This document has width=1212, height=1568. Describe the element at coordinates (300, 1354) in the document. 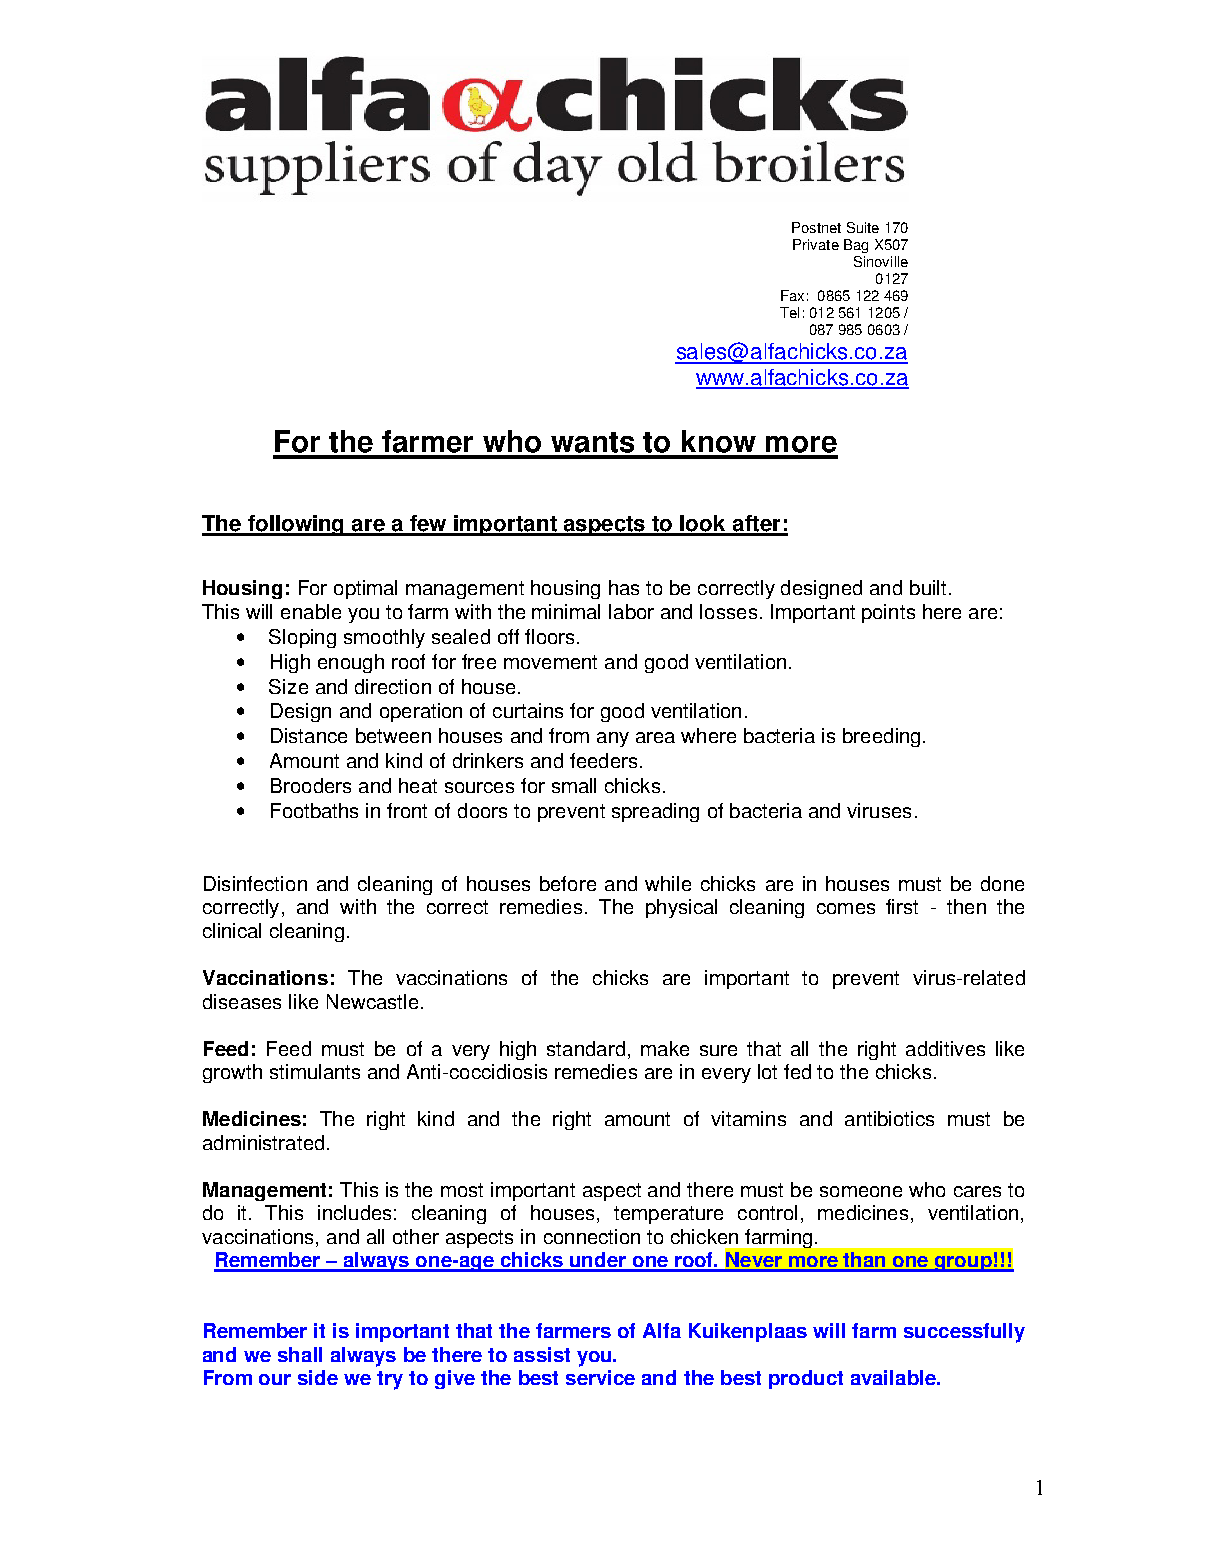

I see `shall` at that location.
